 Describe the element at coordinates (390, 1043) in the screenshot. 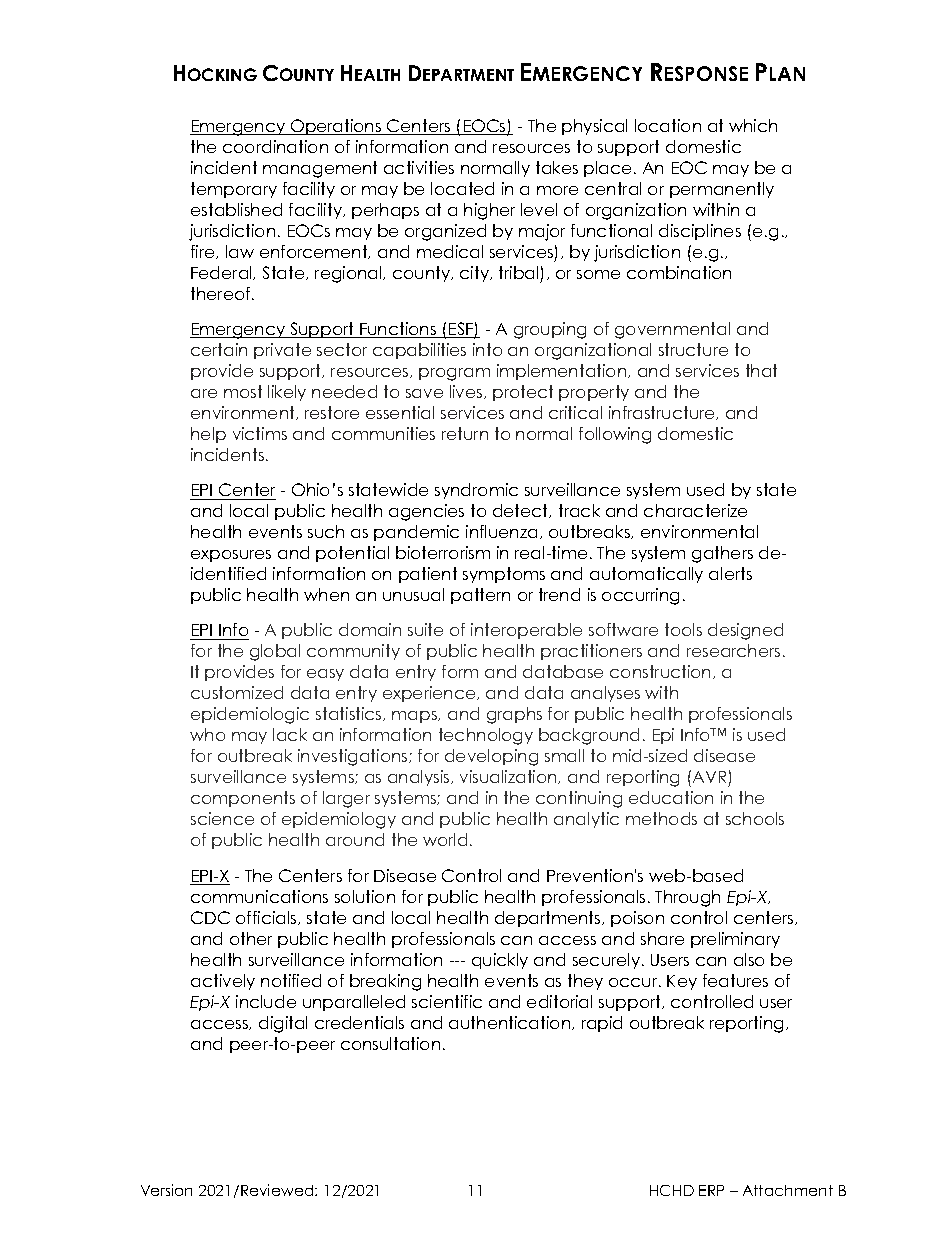

I see `consultation` at that location.
